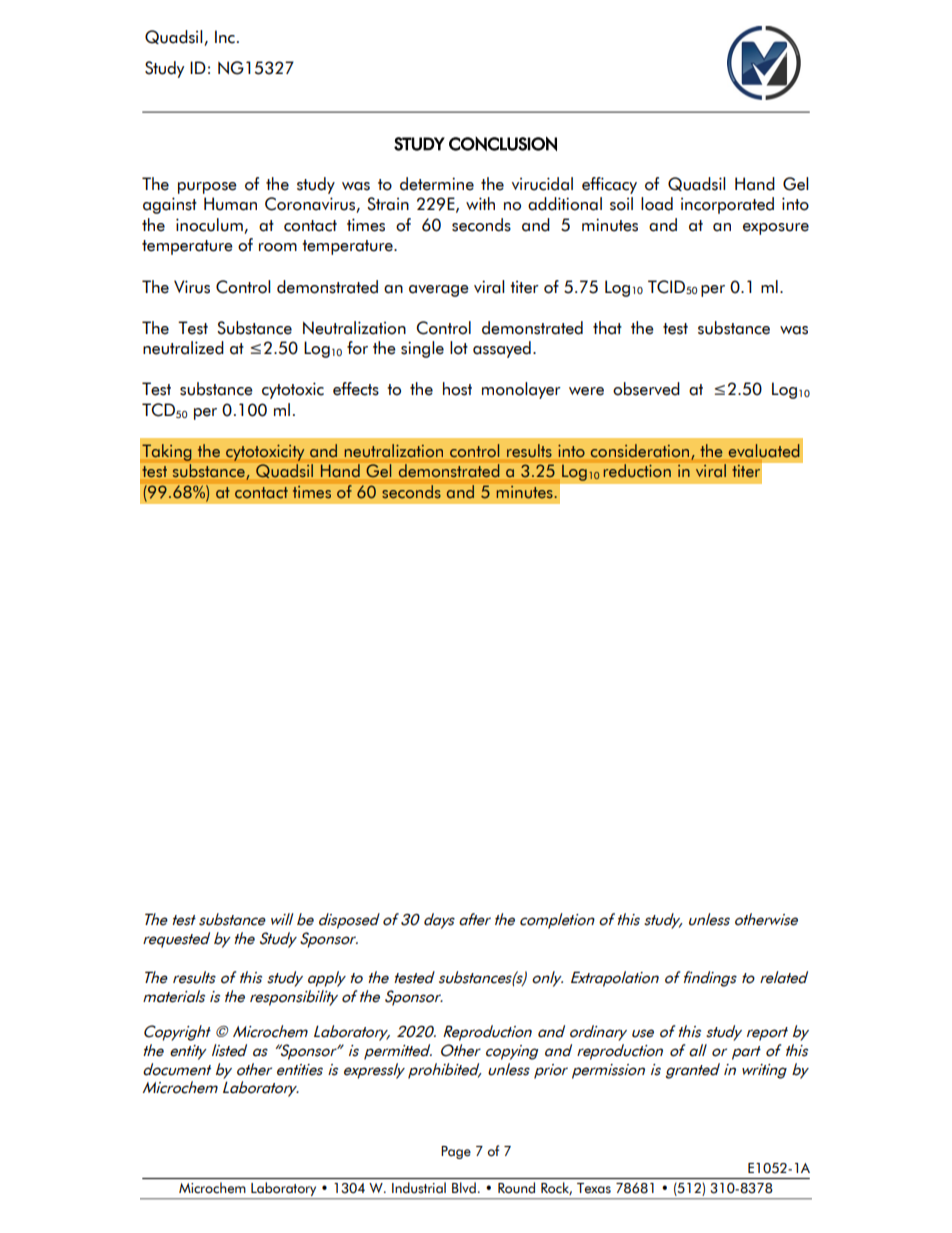 This document has height=1233, width=952. I want to click on with, so click(480, 203).
